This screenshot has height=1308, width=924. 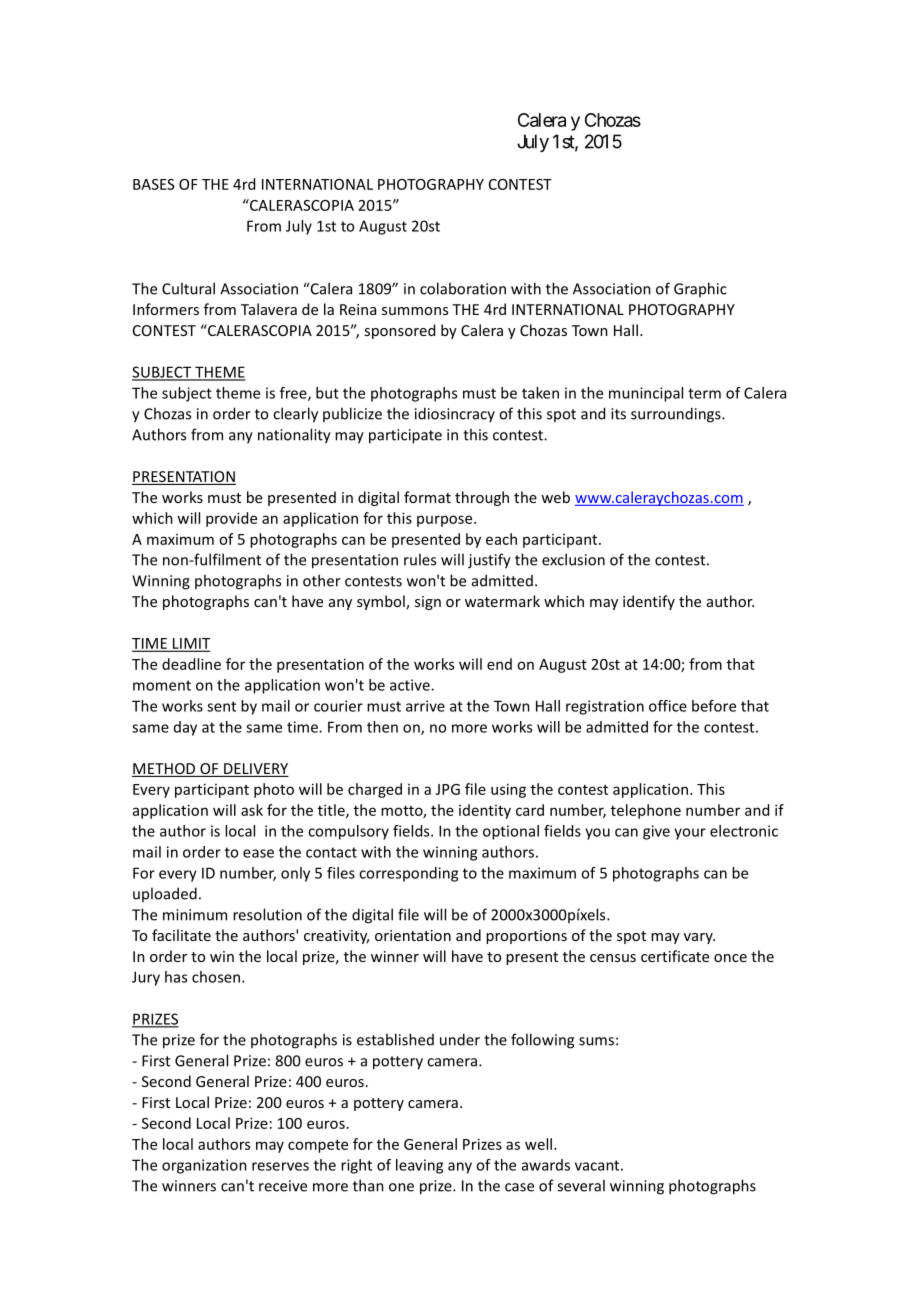 What do you see at coordinates (425, 706) in the screenshot?
I see `arrive` at bounding box center [425, 706].
